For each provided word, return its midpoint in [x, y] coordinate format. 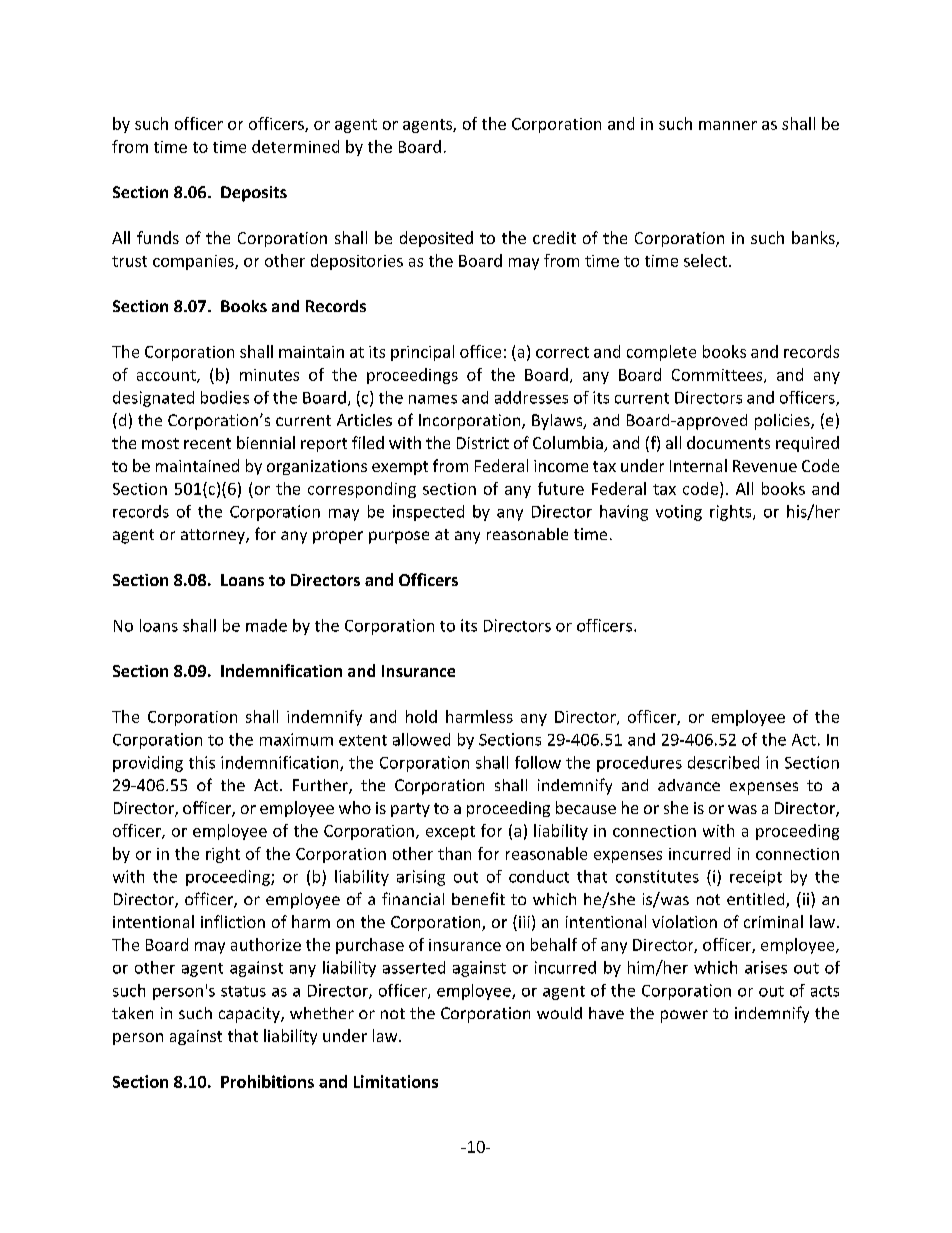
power [684, 1016]
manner [728, 125]
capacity [250, 1015]
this [202, 762]
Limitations [396, 1081]
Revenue [765, 466]
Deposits [254, 194]
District [483, 443]
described [723, 762]
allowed [421, 739]
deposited [436, 239]
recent [207, 443]
